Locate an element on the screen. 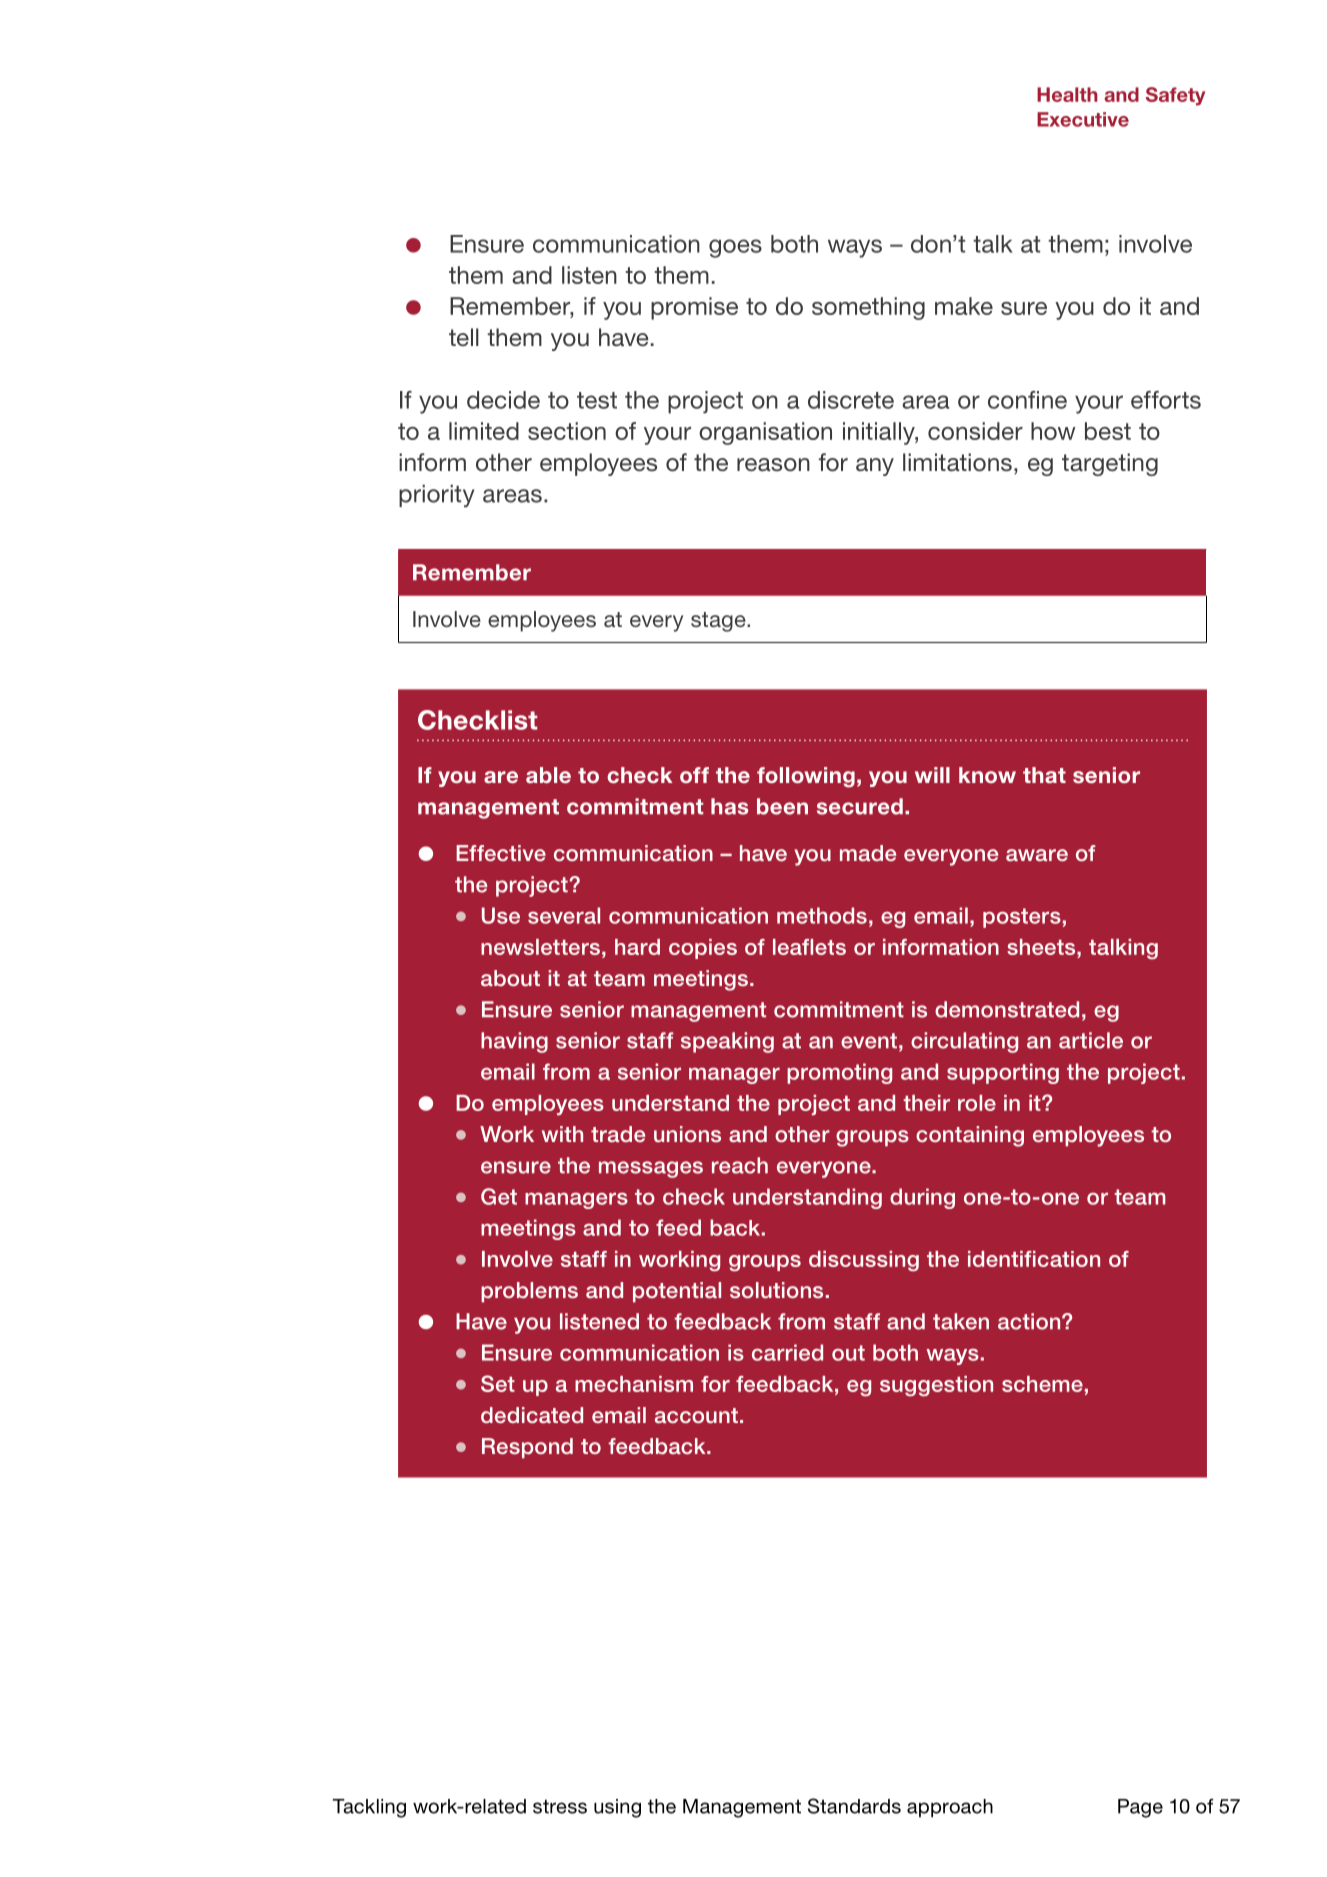 The width and height of the screenshot is (1327, 1877). Standards is located at coordinates (854, 1806).
